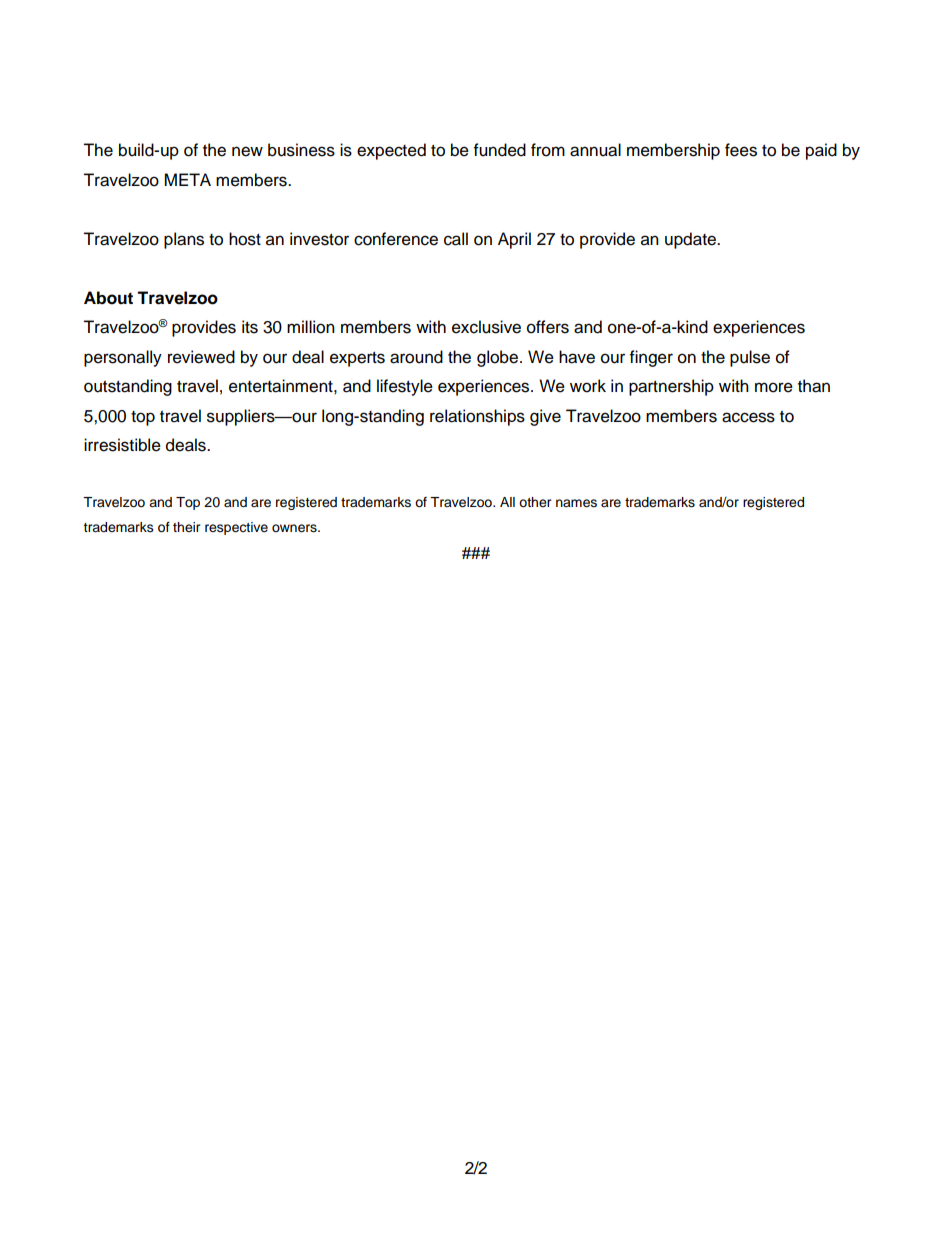 The height and width of the document is (1233, 952). Describe the element at coordinates (748, 417) in the document. I see `access` at that location.
